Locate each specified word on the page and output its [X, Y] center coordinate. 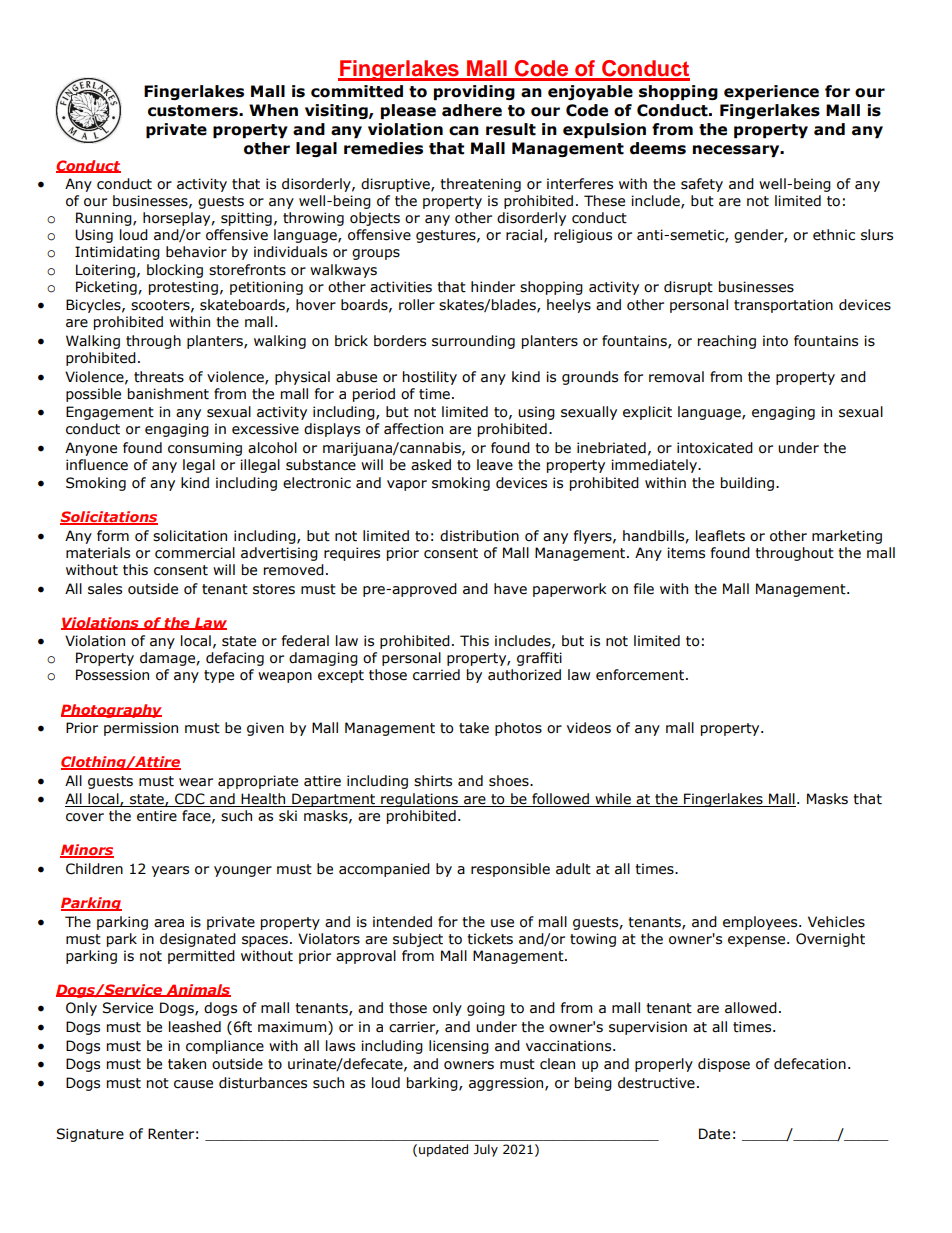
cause [193, 1084]
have [510, 589]
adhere [472, 110]
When [273, 110]
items [686, 553]
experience [771, 92]
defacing [235, 659]
